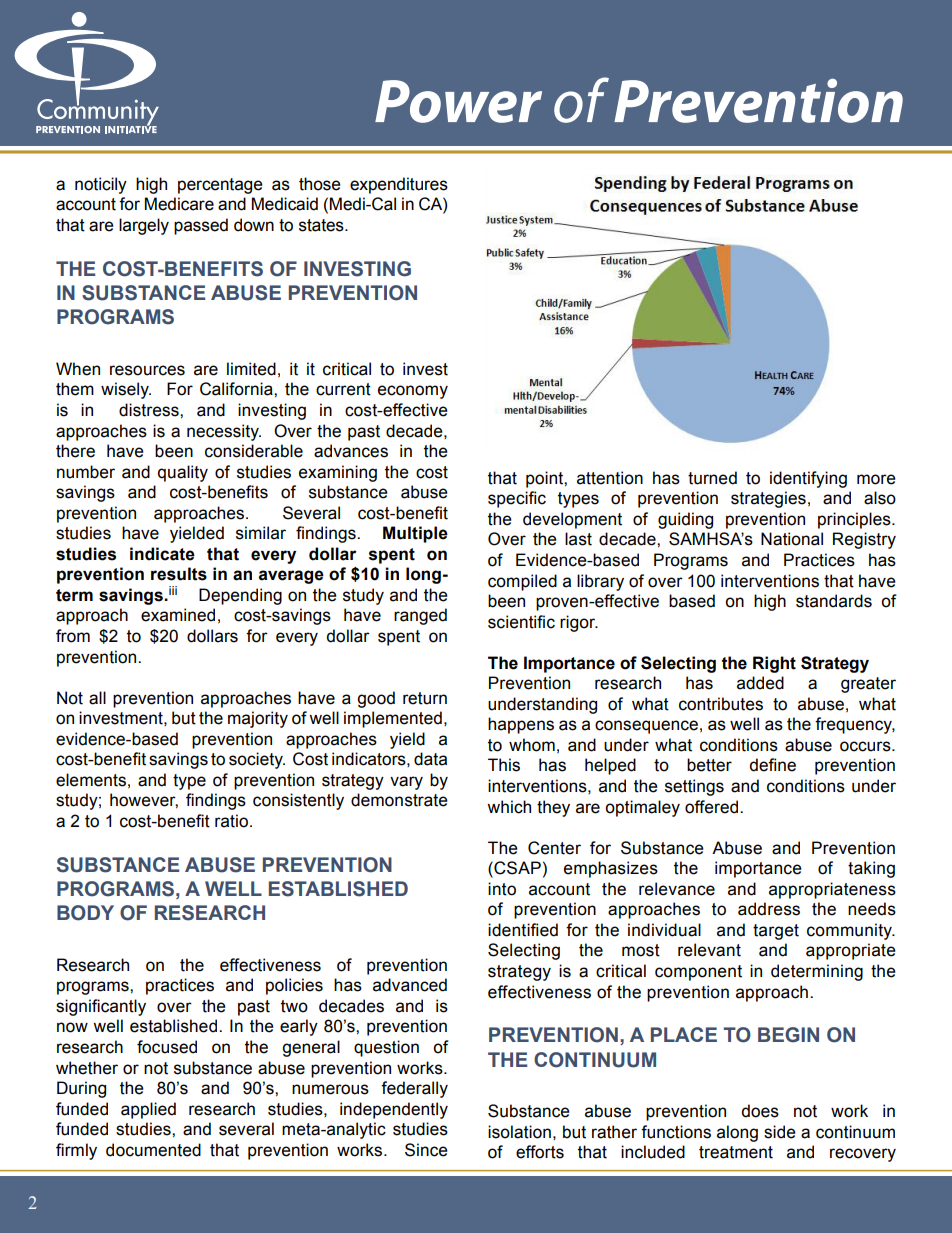  Describe the element at coordinates (399, 185) in the page. I see `expenditures` at that location.
